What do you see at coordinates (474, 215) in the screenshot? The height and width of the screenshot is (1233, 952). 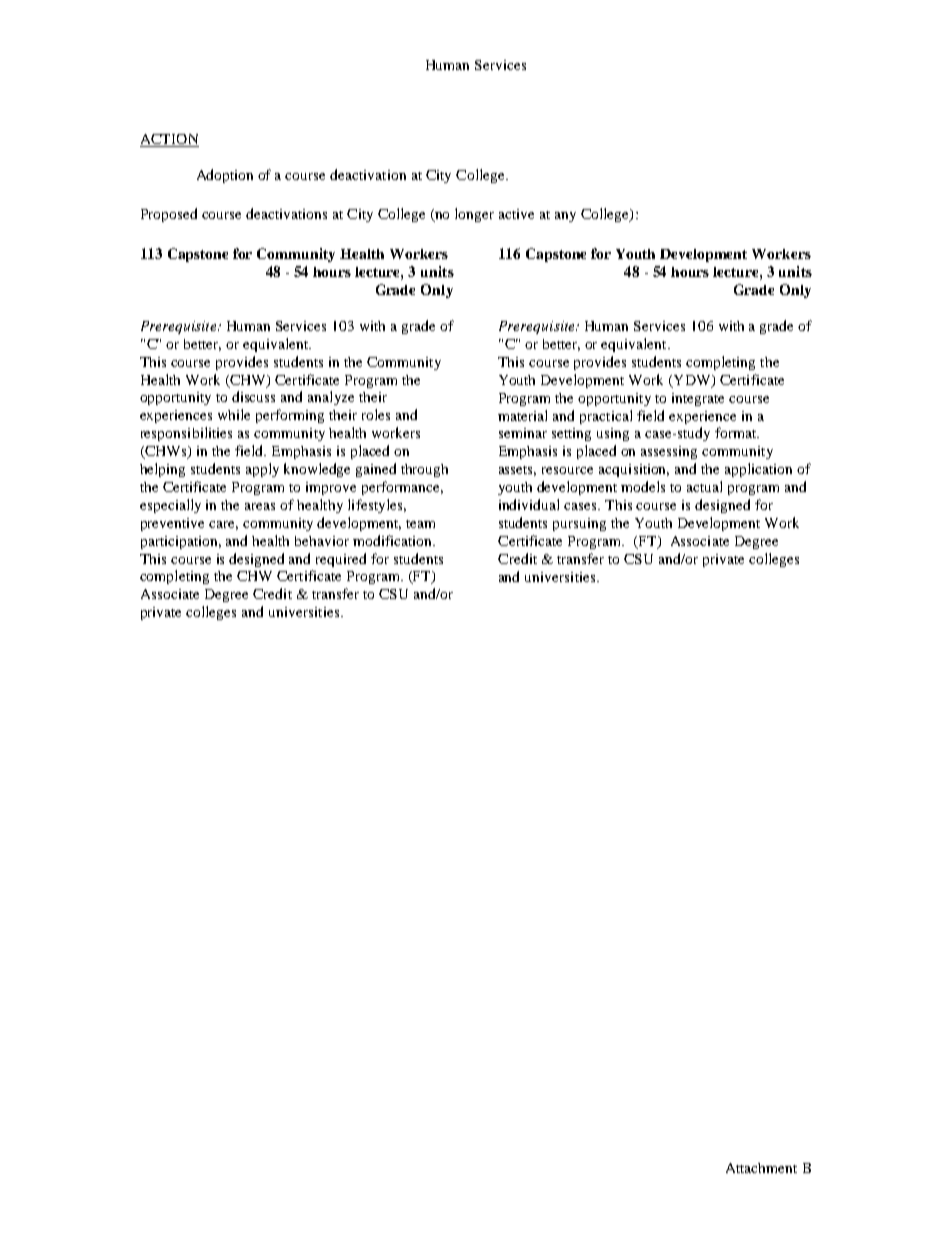 I see `longer` at bounding box center [474, 215].
